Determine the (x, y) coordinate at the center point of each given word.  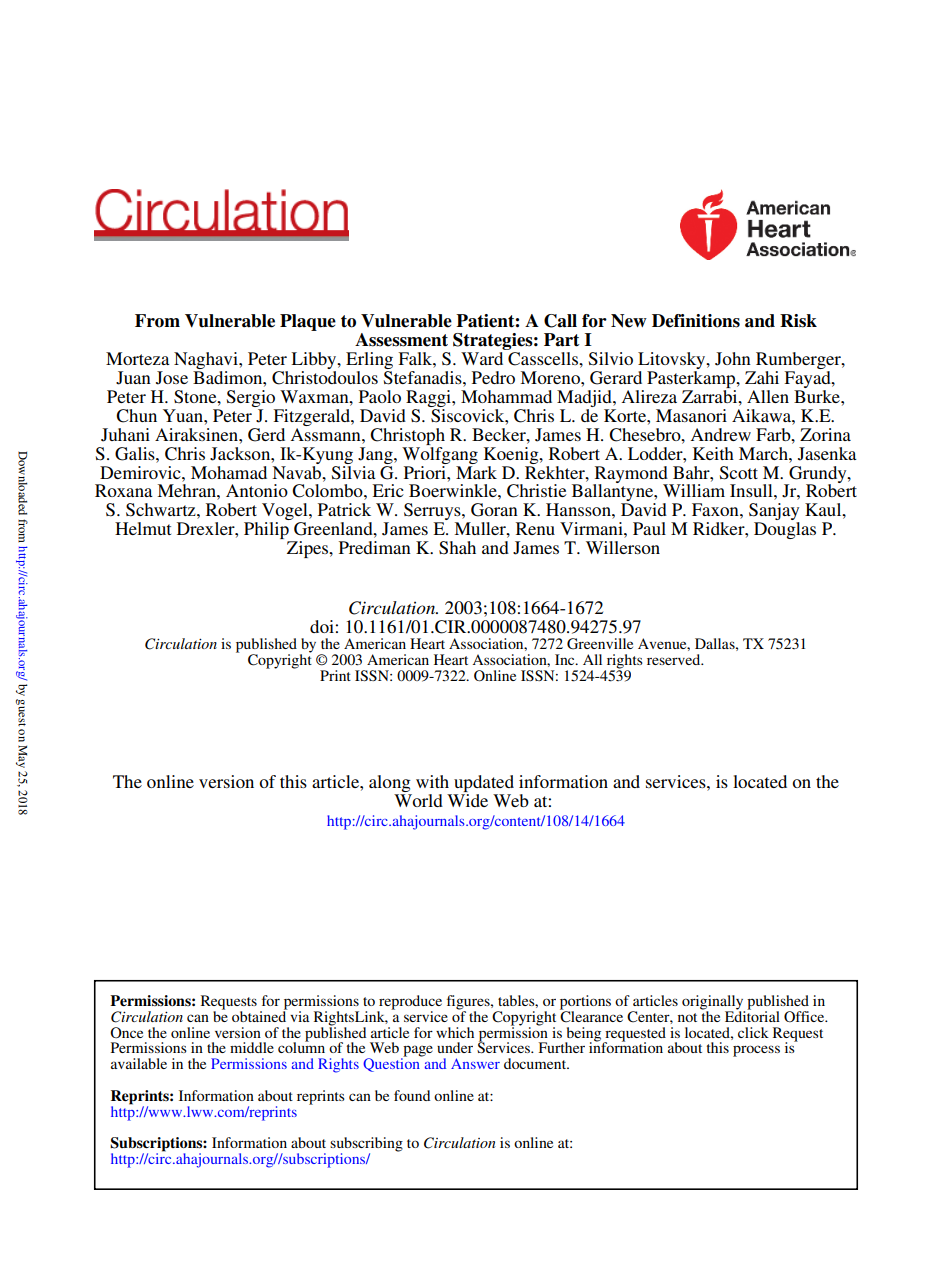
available (139, 1063)
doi (322, 626)
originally (713, 1003)
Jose (172, 378)
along (390, 785)
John (733, 359)
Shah (457, 548)
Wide (467, 800)
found (412, 1095)
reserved (675, 659)
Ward (483, 357)
